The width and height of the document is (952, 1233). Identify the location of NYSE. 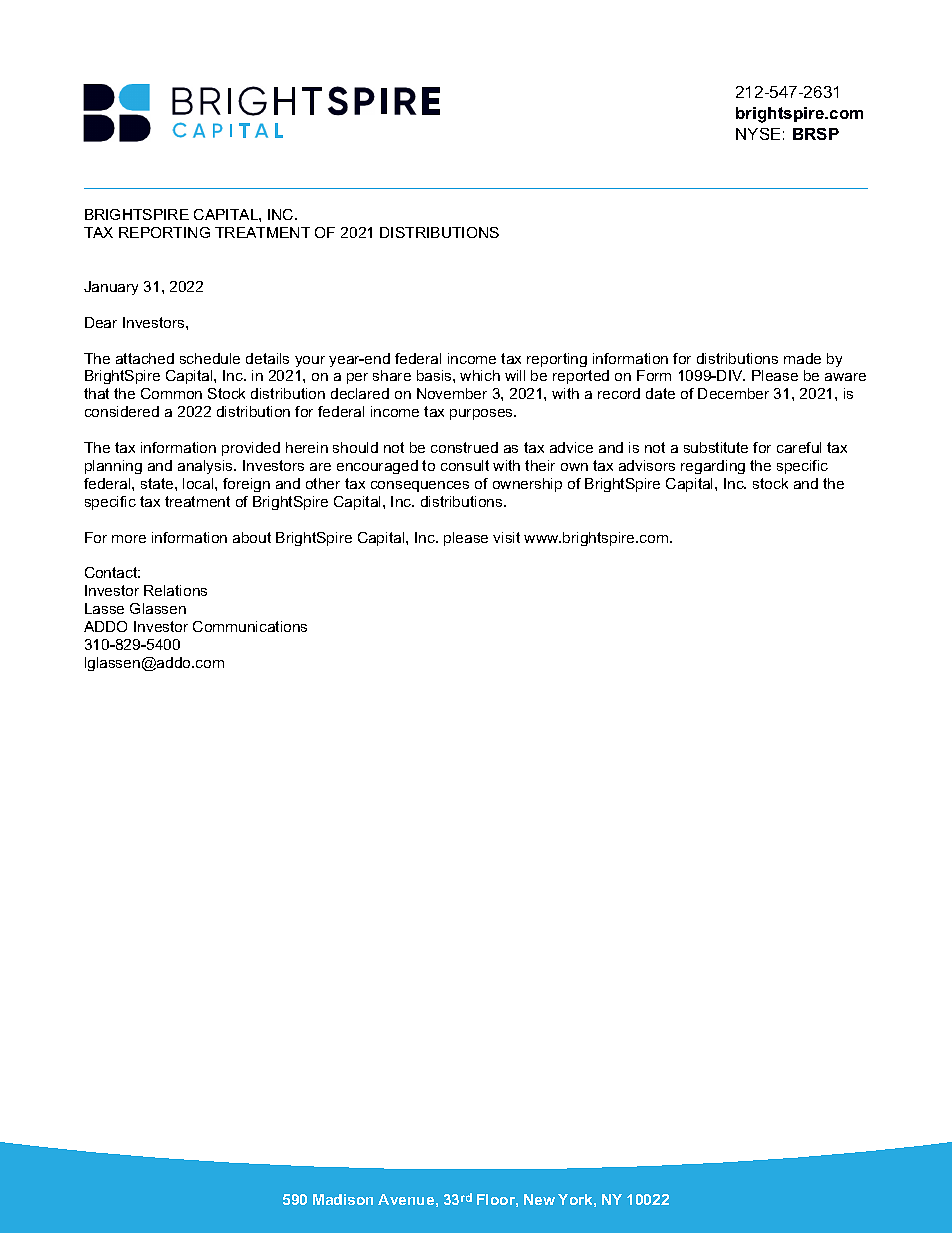
(758, 134).
